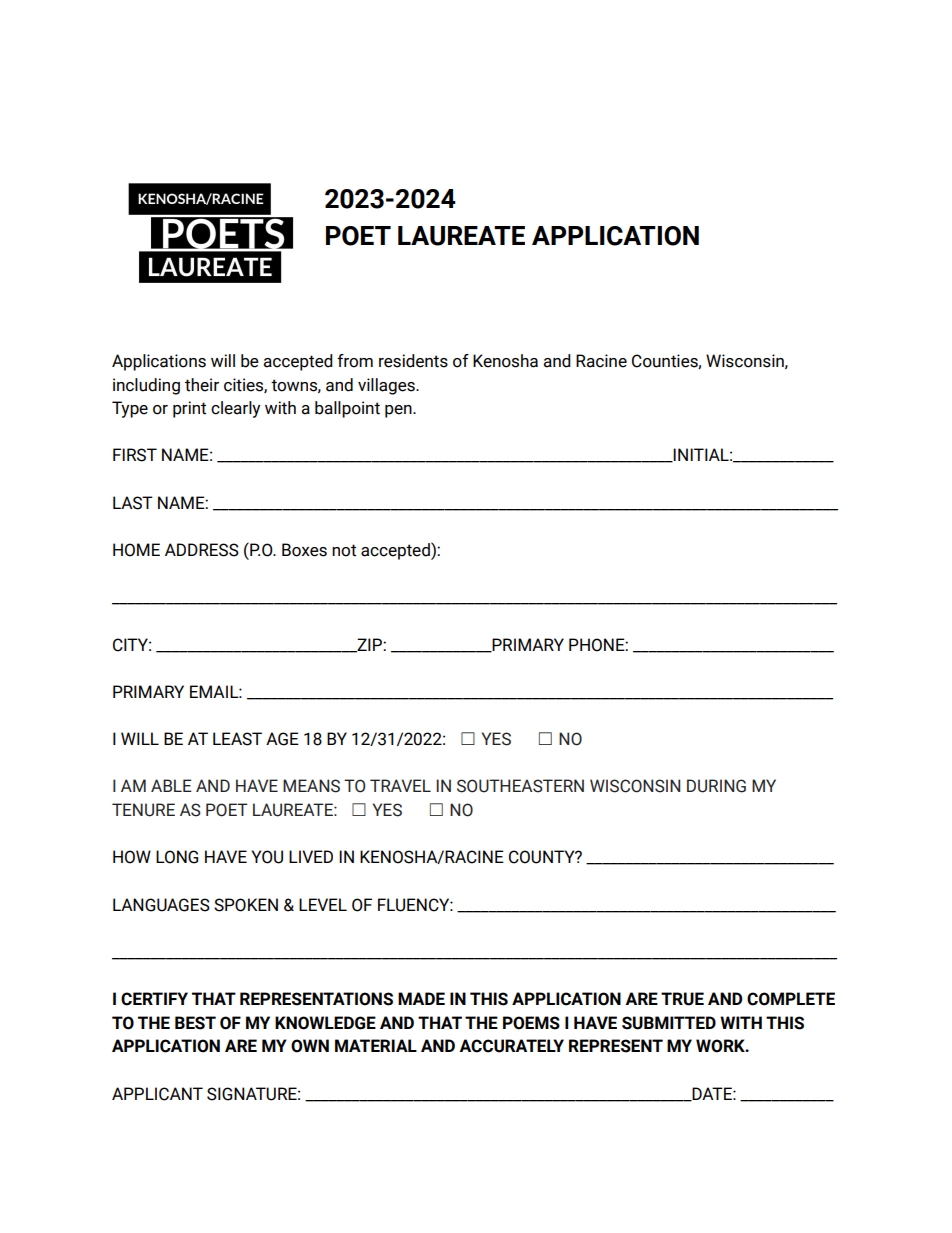 This page has width=952, height=1233. Describe the element at coordinates (344, 550) in the page. I see `not` at that location.
